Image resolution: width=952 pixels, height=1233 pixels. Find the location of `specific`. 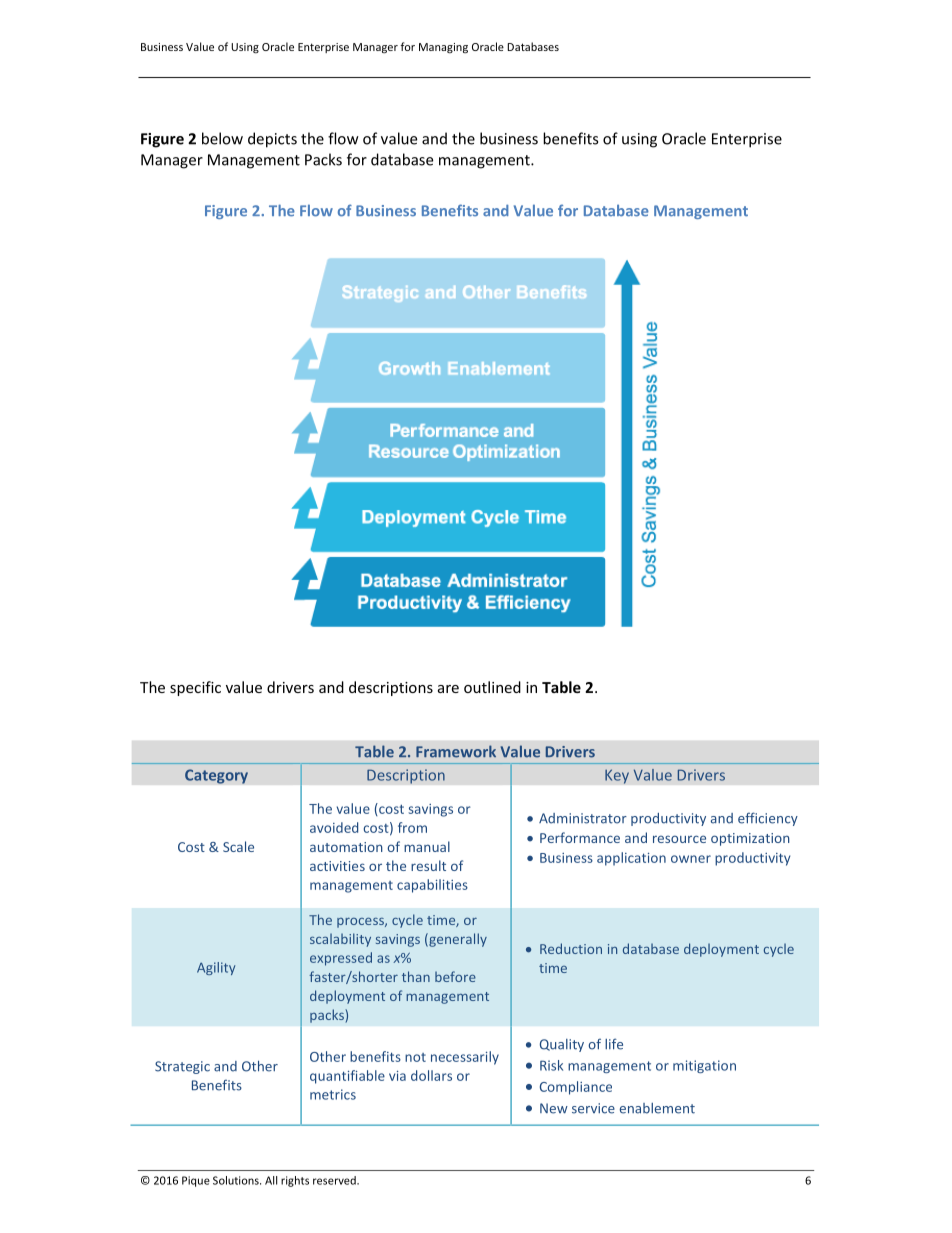

specific is located at coordinates (195, 688).
